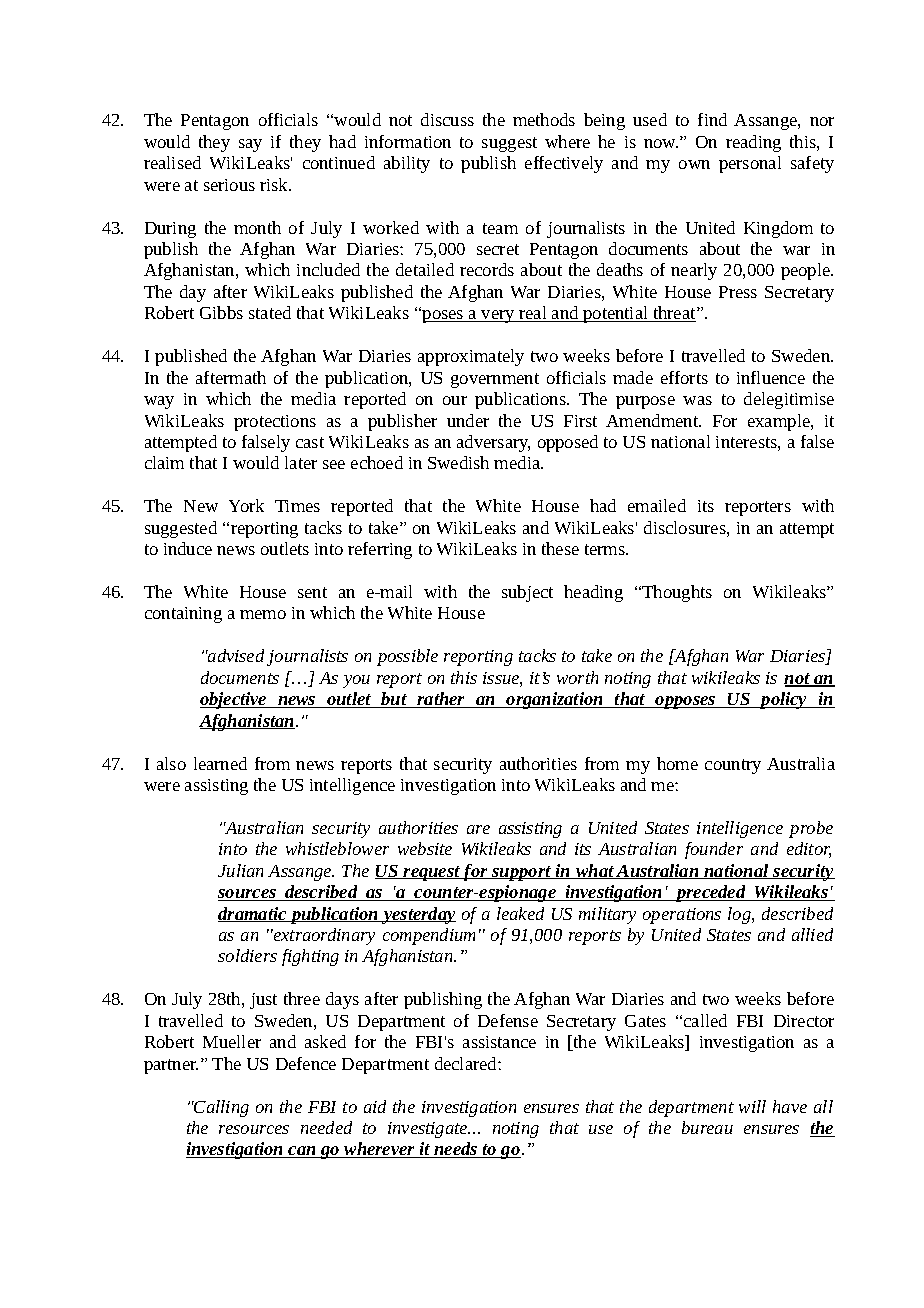 This screenshot has height=1308, width=924. What do you see at coordinates (456, 1150) in the screenshot?
I see `needs` at bounding box center [456, 1150].
